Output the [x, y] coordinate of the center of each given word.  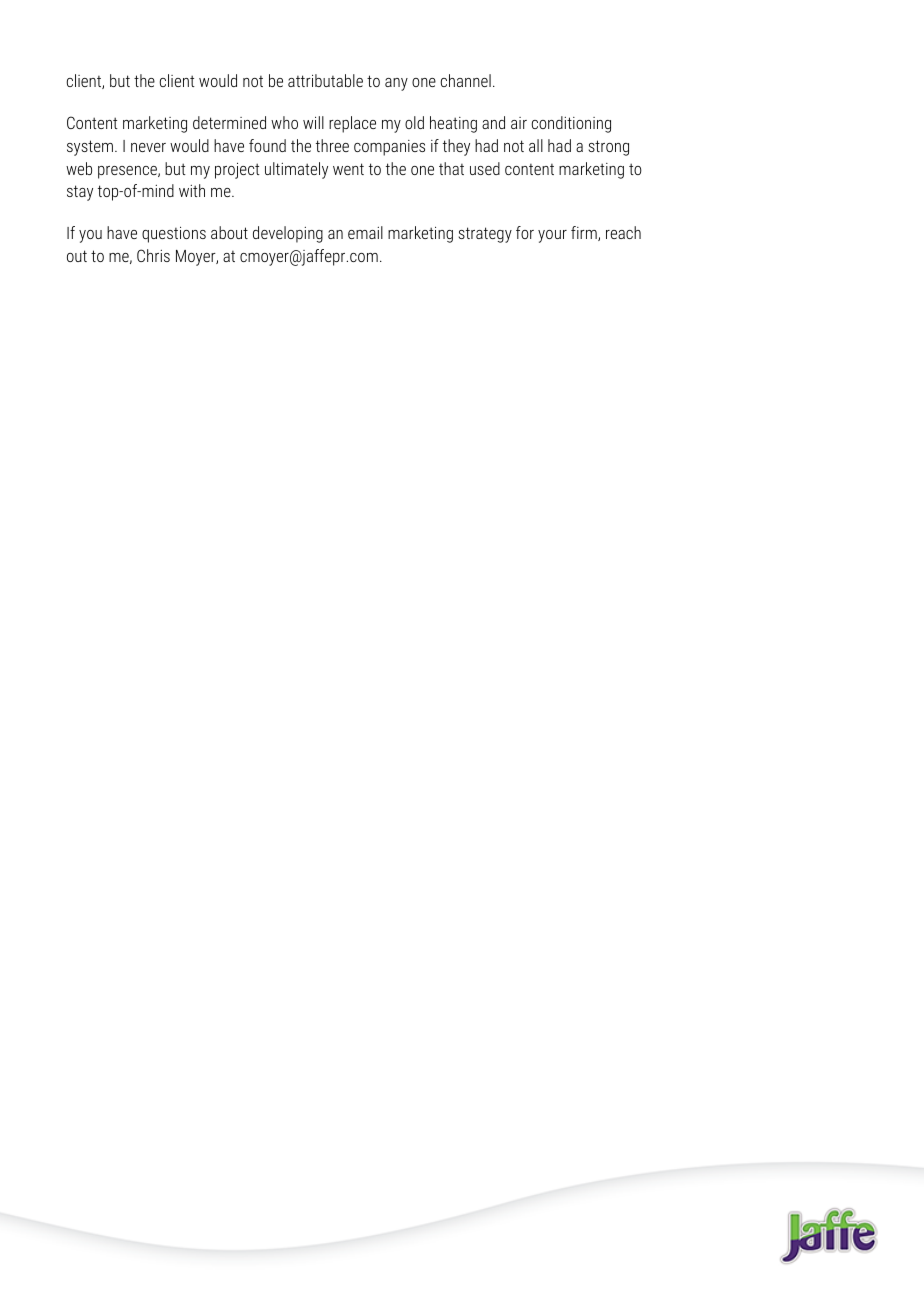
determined [229, 122]
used [485, 168]
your [552, 236]
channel [466, 80]
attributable [325, 80]
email [365, 232]
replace [352, 124]
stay [80, 193]
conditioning [571, 124]
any [396, 84]
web [79, 168]
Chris [153, 255]
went [348, 169]
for [525, 232]
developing [288, 234]
